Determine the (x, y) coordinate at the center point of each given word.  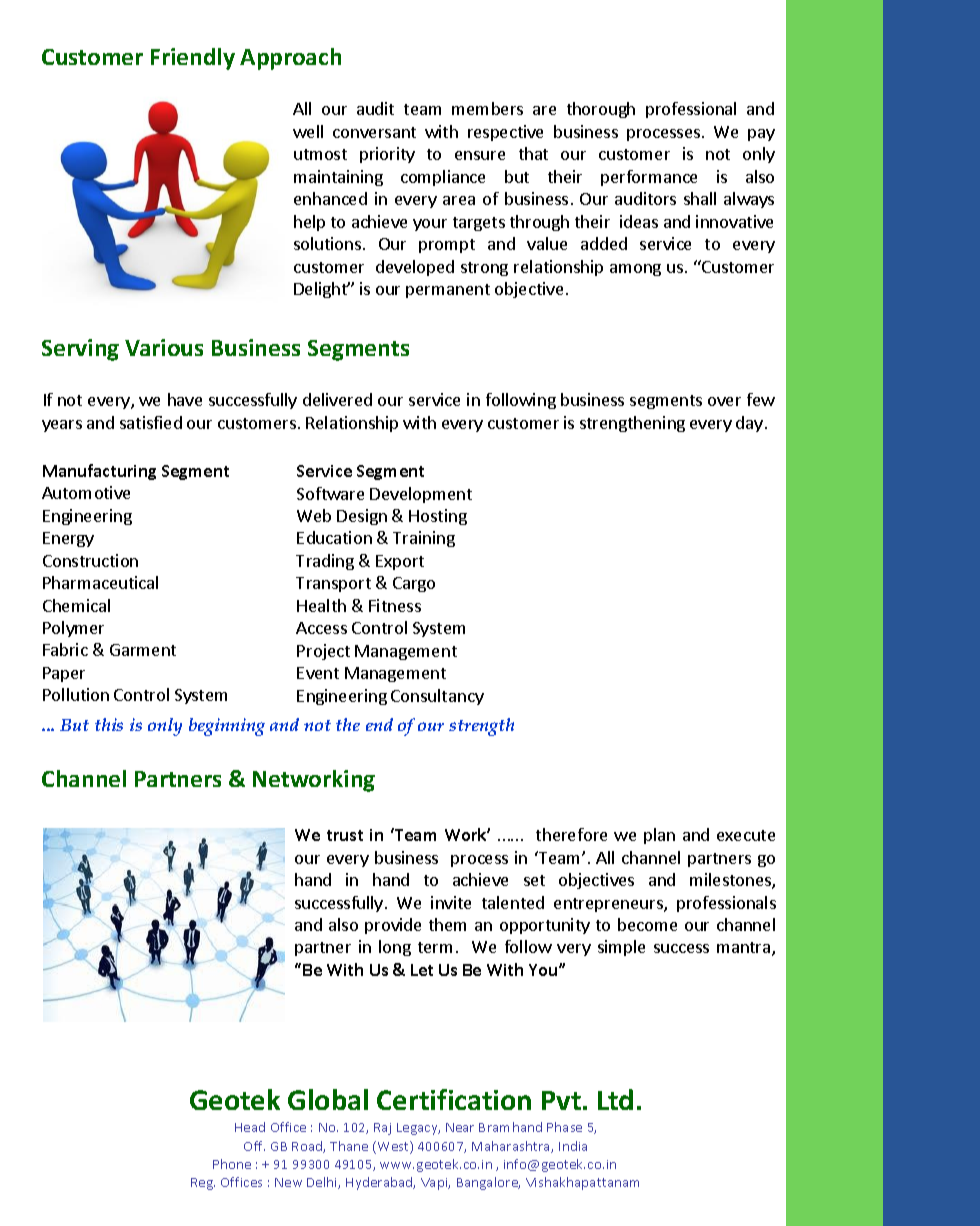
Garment (143, 650)
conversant (374, 132)
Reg (203, 1184)
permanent (448, 291)
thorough (601, 110)
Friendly (193, 59)
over (724, 401)
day (749, 424)
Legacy (418, 1129)
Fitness (395, 605)
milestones (731, 881)
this (109, 724)
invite (451, 902)
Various (164, 347)
